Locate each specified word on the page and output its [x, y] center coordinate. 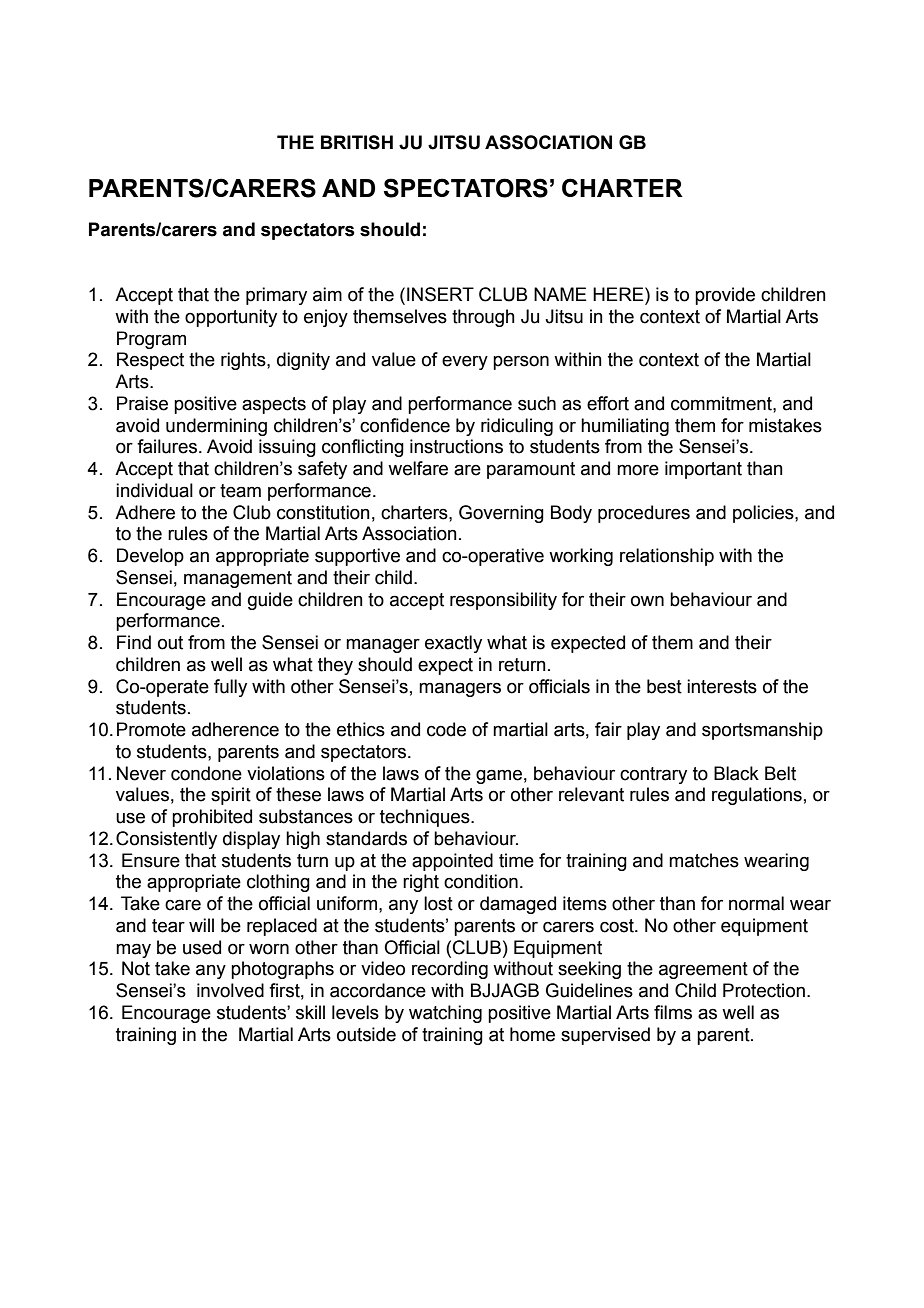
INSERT [440, 294]
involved [230, 990]
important [703, 470]
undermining [216, 427]
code [446, 729]
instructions [456, 446]
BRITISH [357, 142]
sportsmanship [762, 731]
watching [445, 1014]
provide [725, 296]
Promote [151, 729]
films [673, 1012]
